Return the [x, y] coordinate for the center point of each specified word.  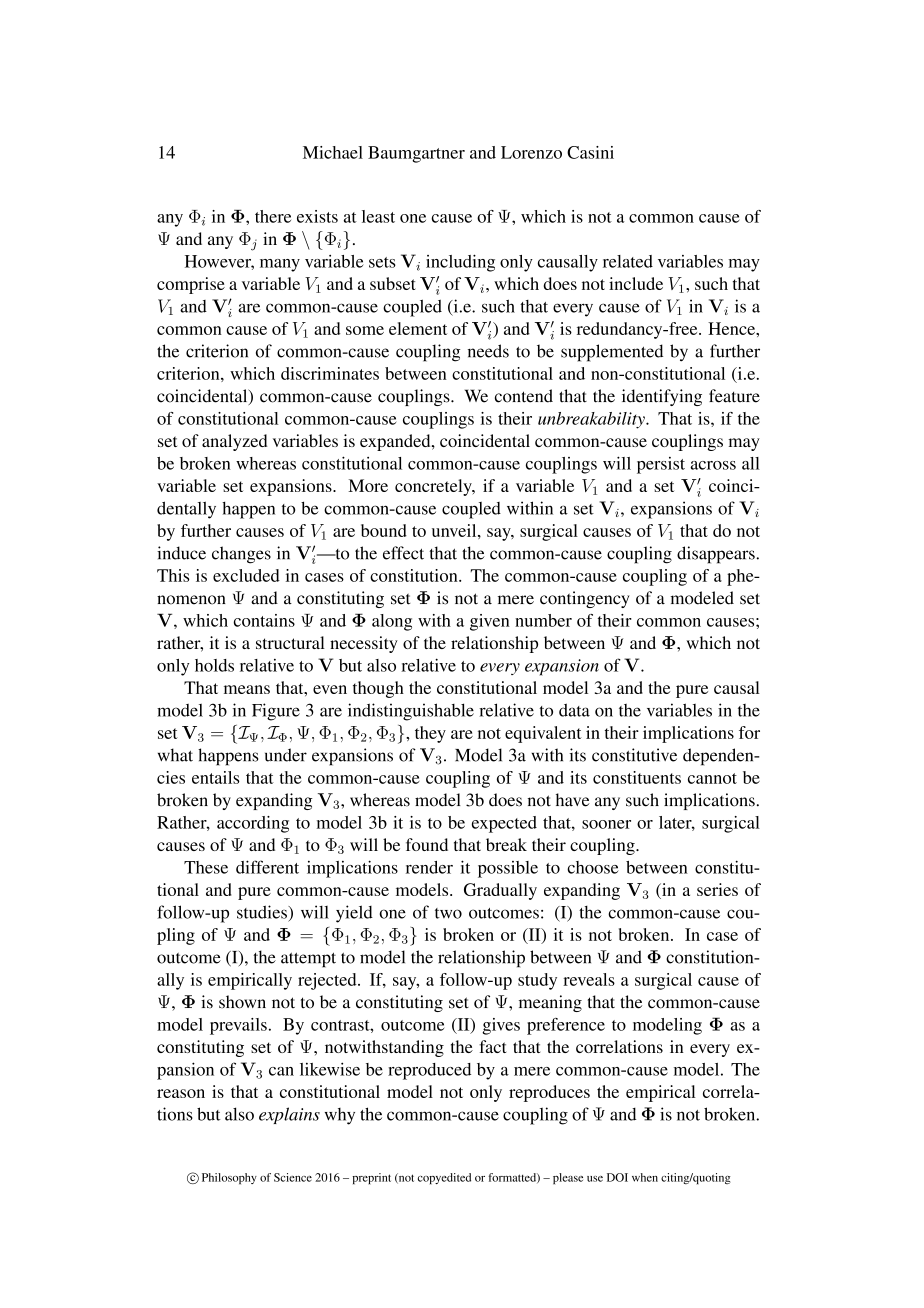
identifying [662, 397]
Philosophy [229, 1179]
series [717, 889]
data [574, 710]
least [378, 216]
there [273, 216]
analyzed [234, 442]
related [628, 261]
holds [214, 665]
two [448, 913]
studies [263, 912]
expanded [396, 442]
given [490, 622]
